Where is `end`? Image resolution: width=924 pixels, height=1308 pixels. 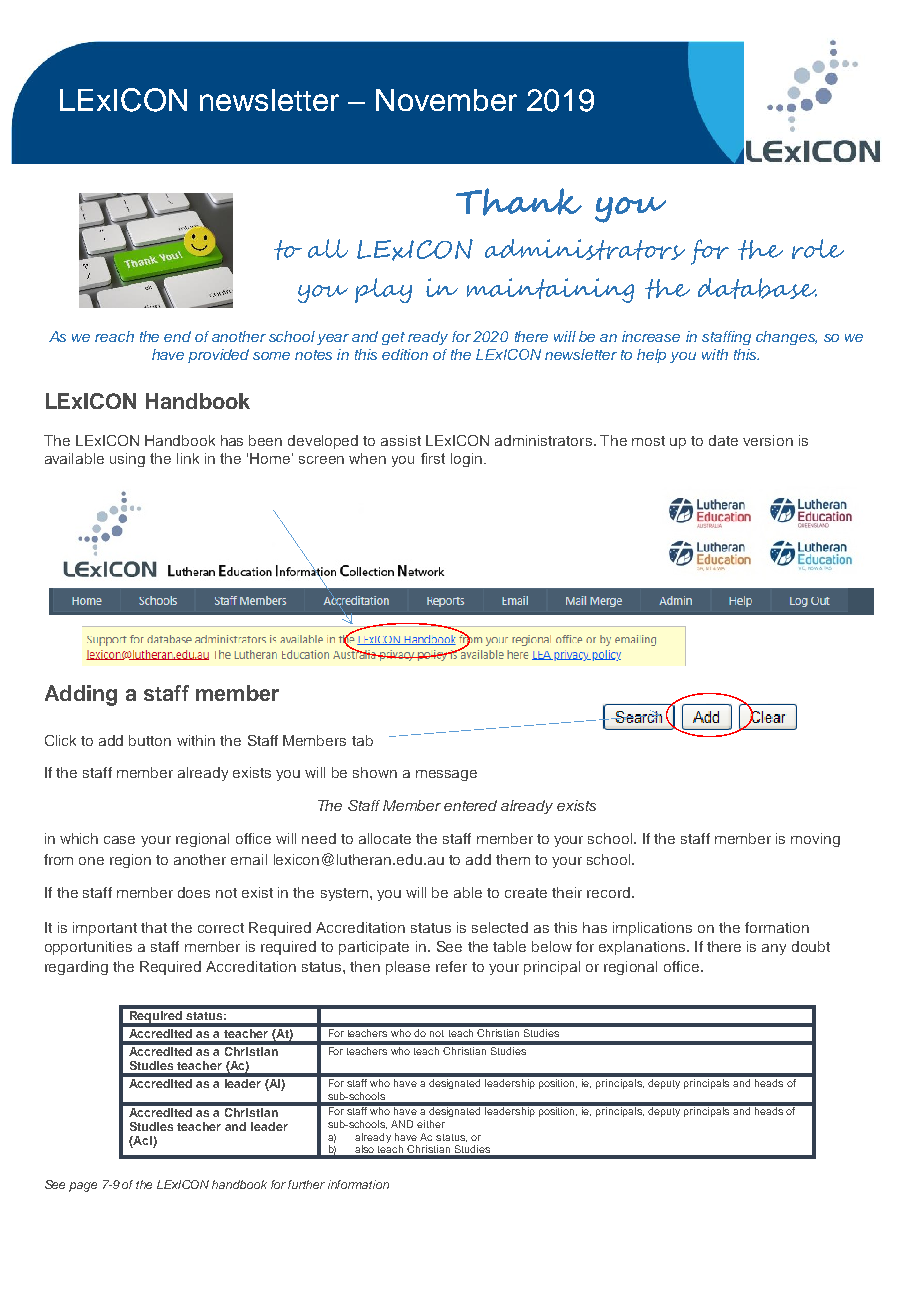
end is located at coordinates (177, 336).
